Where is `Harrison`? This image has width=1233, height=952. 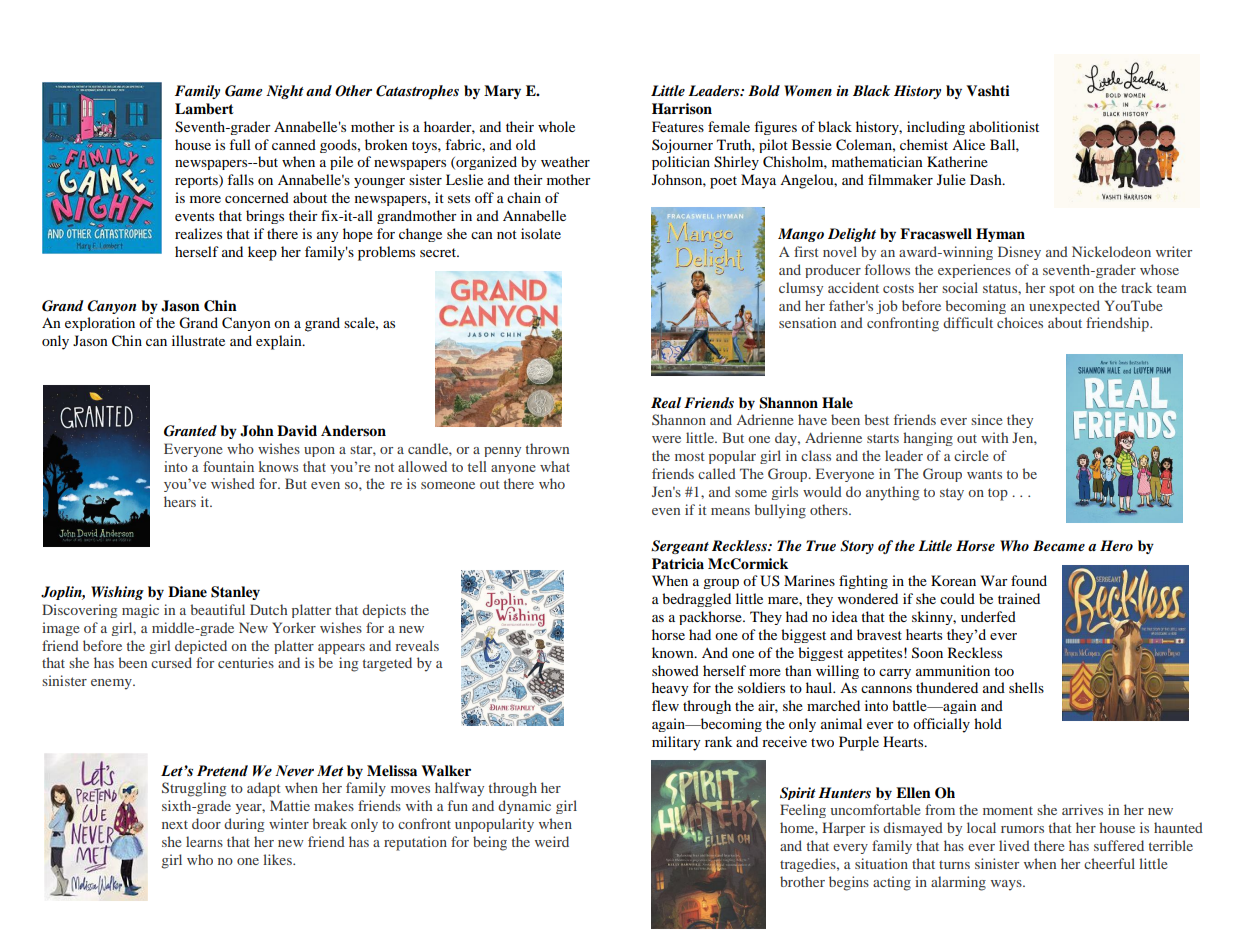 Harrison is located at coordinates (682, 109).
